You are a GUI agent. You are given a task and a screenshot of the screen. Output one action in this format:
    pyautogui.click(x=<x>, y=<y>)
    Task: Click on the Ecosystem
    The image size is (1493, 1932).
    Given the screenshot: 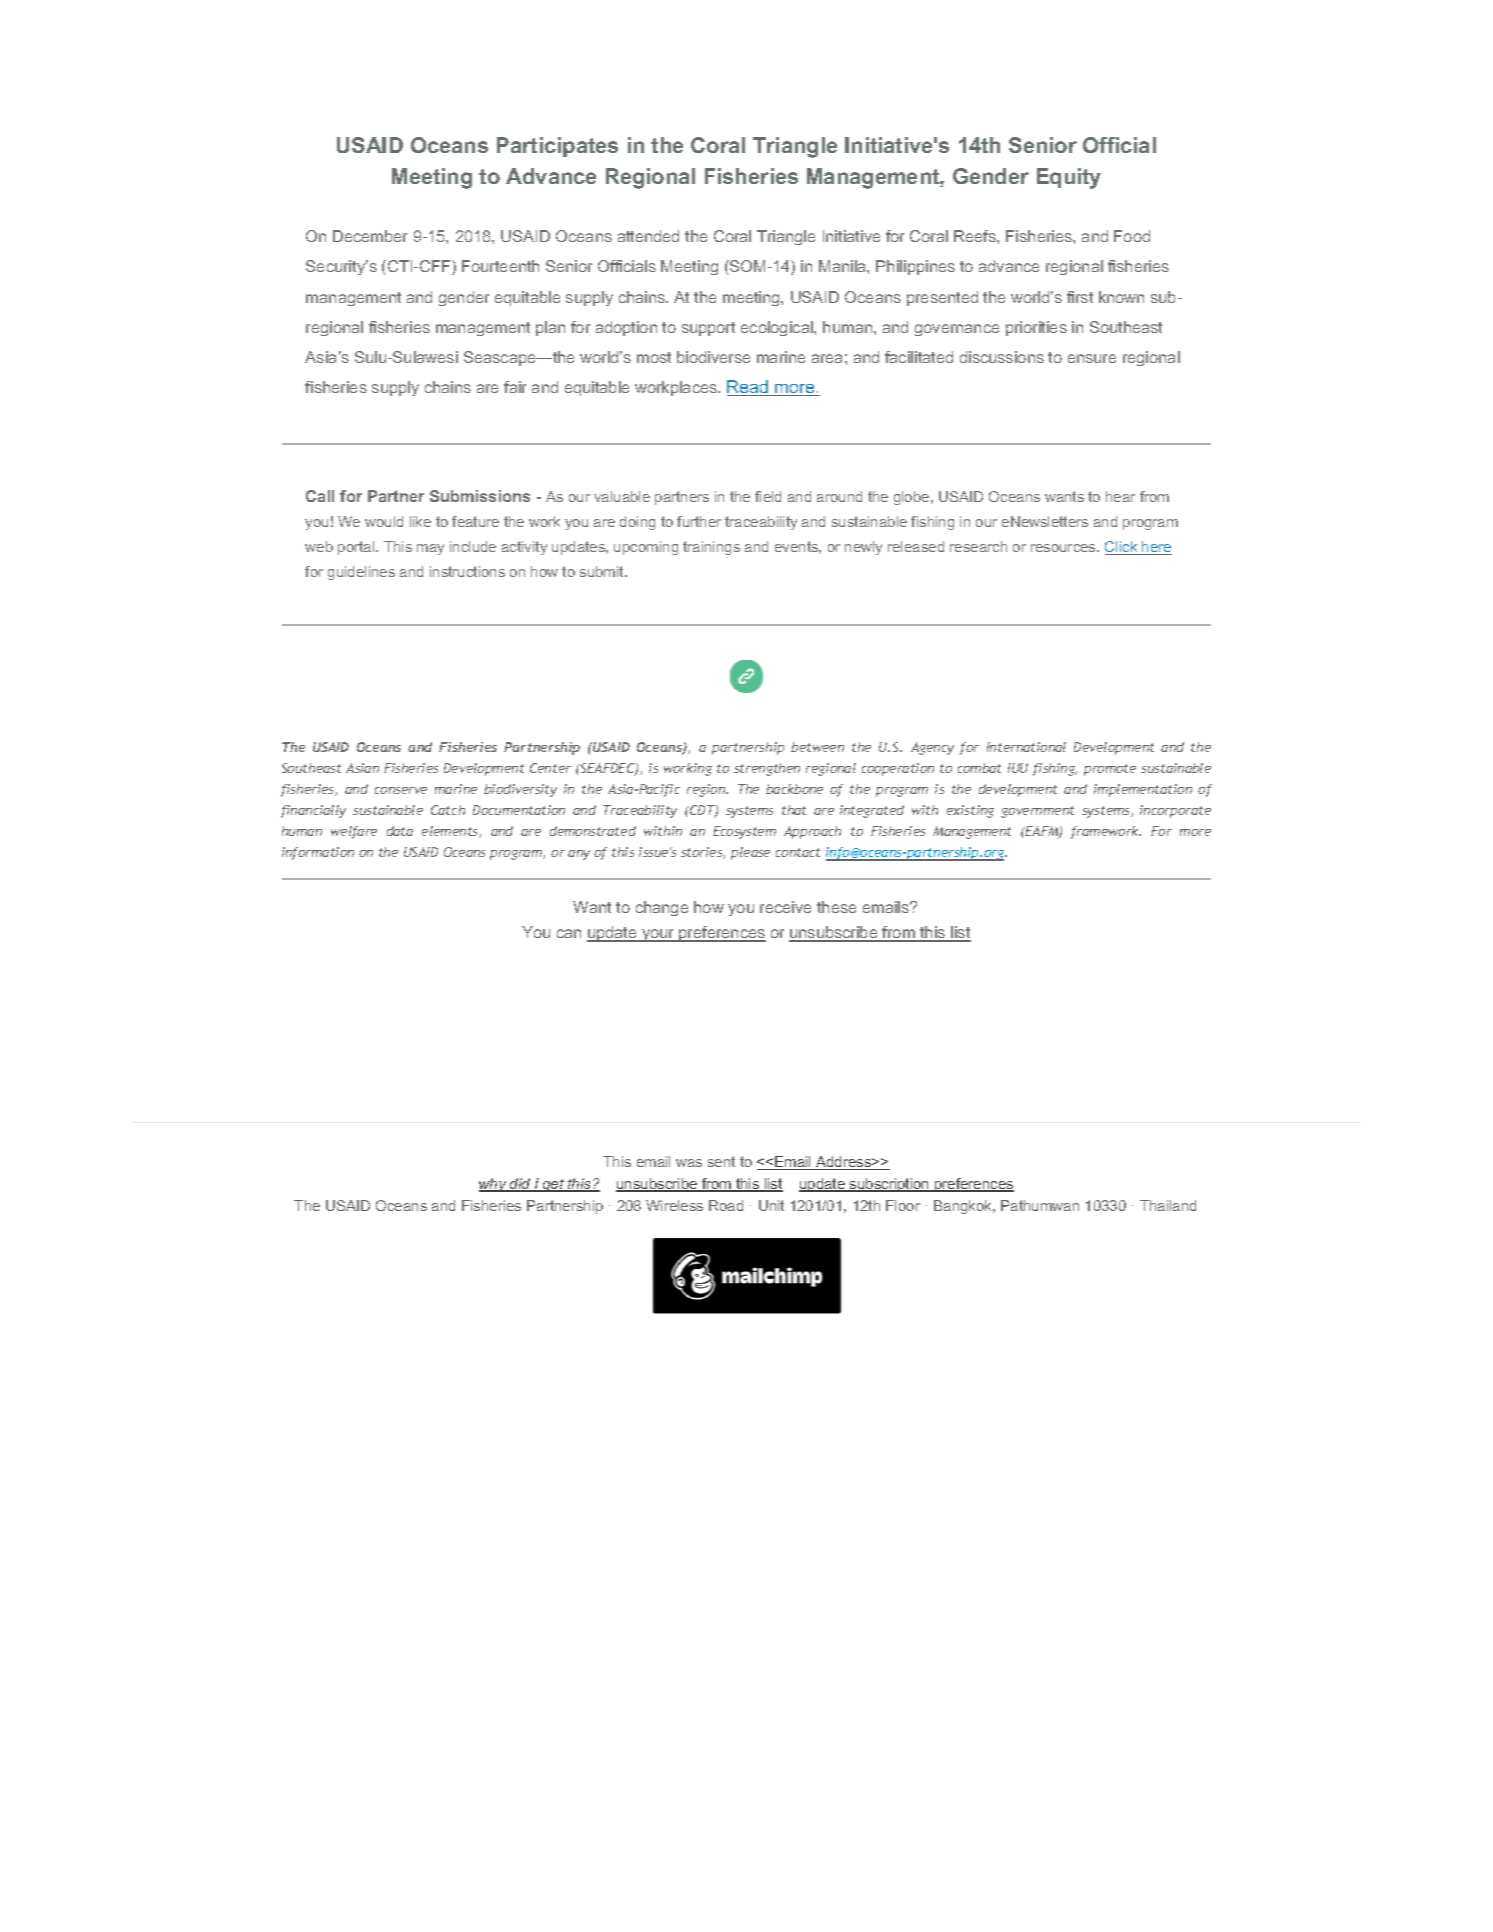 What is the action you would take?
    pyautogui.click(x=744, y=832)
